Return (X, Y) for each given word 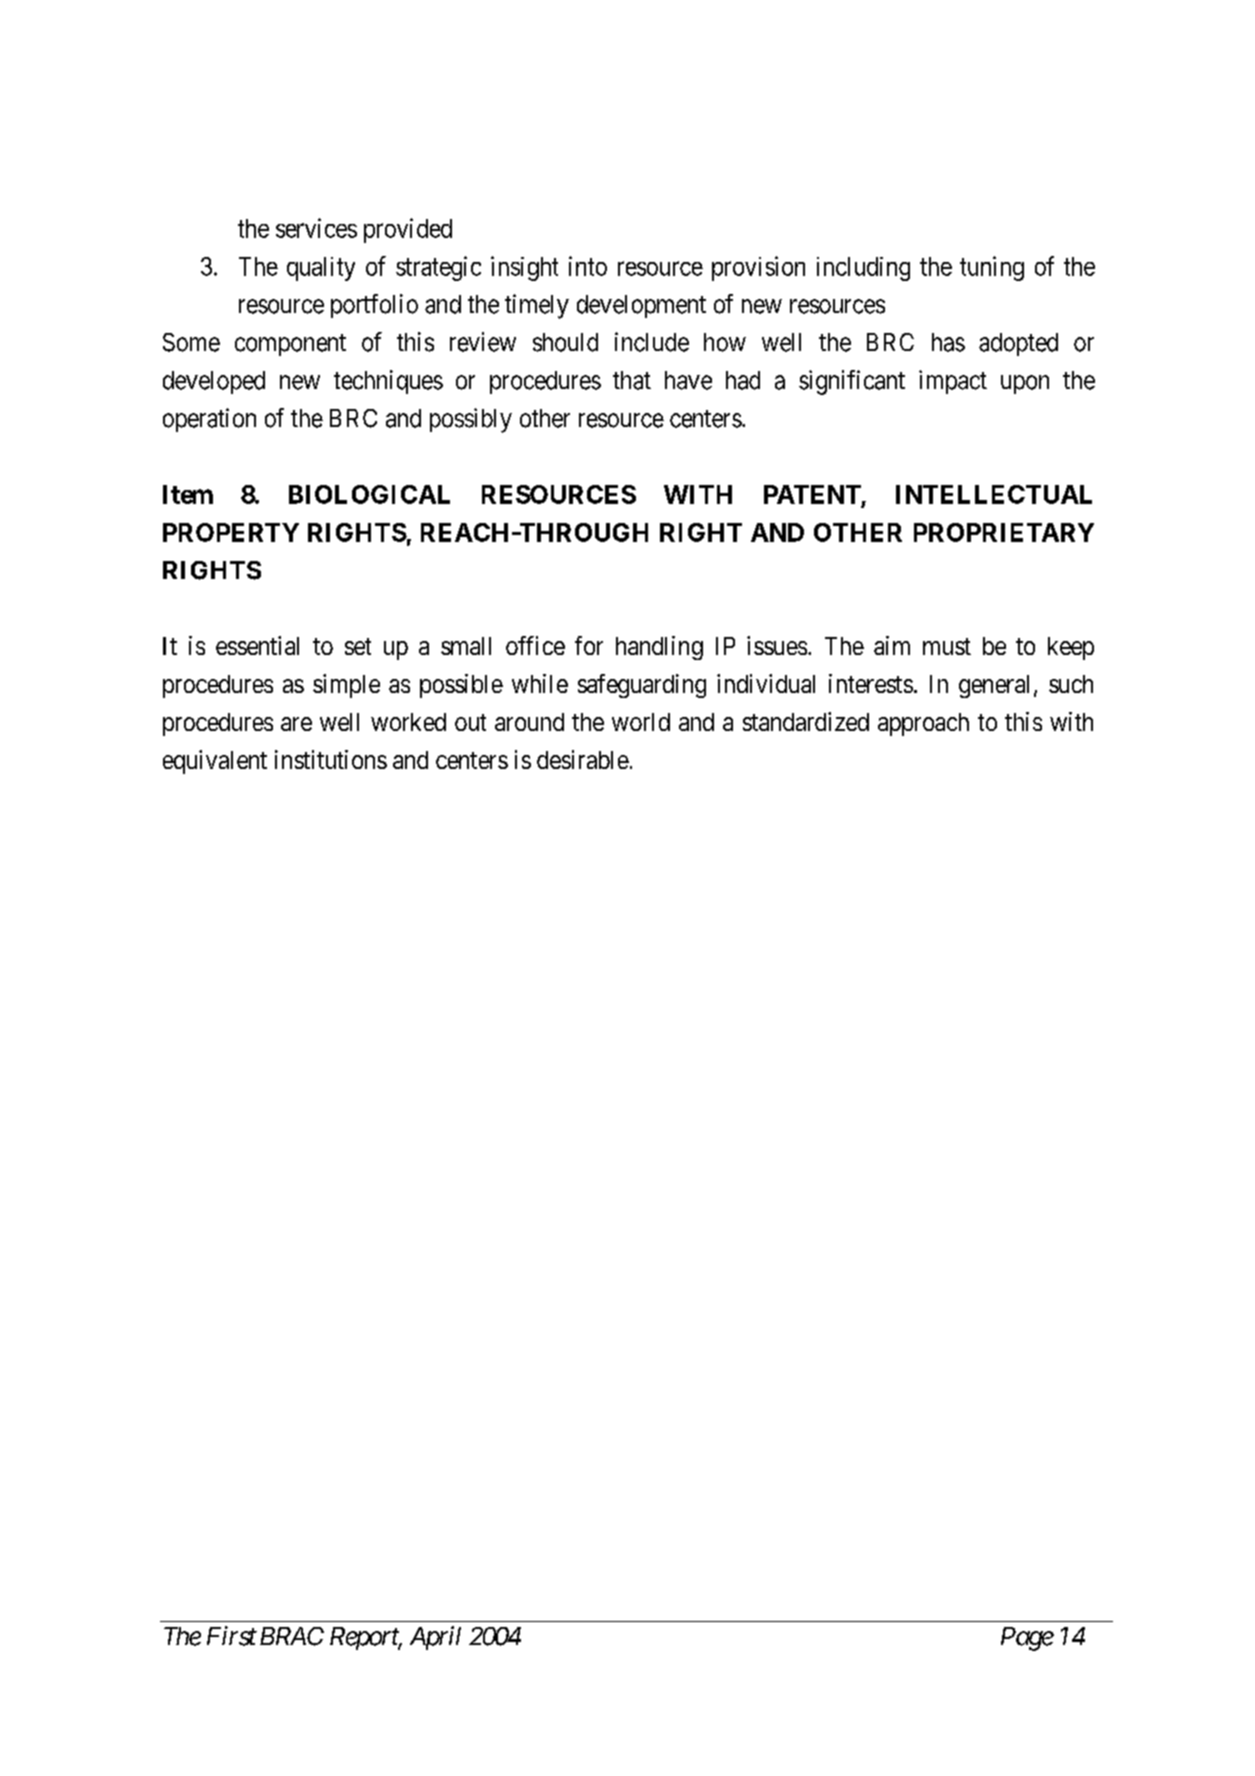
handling (659, 648)
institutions (331, 759)
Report (365, 1638)
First (232, 1636)
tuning (992, 268)
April (435, 1638)
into (588, 266)
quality (321, 269)
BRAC (292, 1636)
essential (257, 645)
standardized (806, 721)
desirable (583, 759)
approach (923, 724)
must (947, 646)
